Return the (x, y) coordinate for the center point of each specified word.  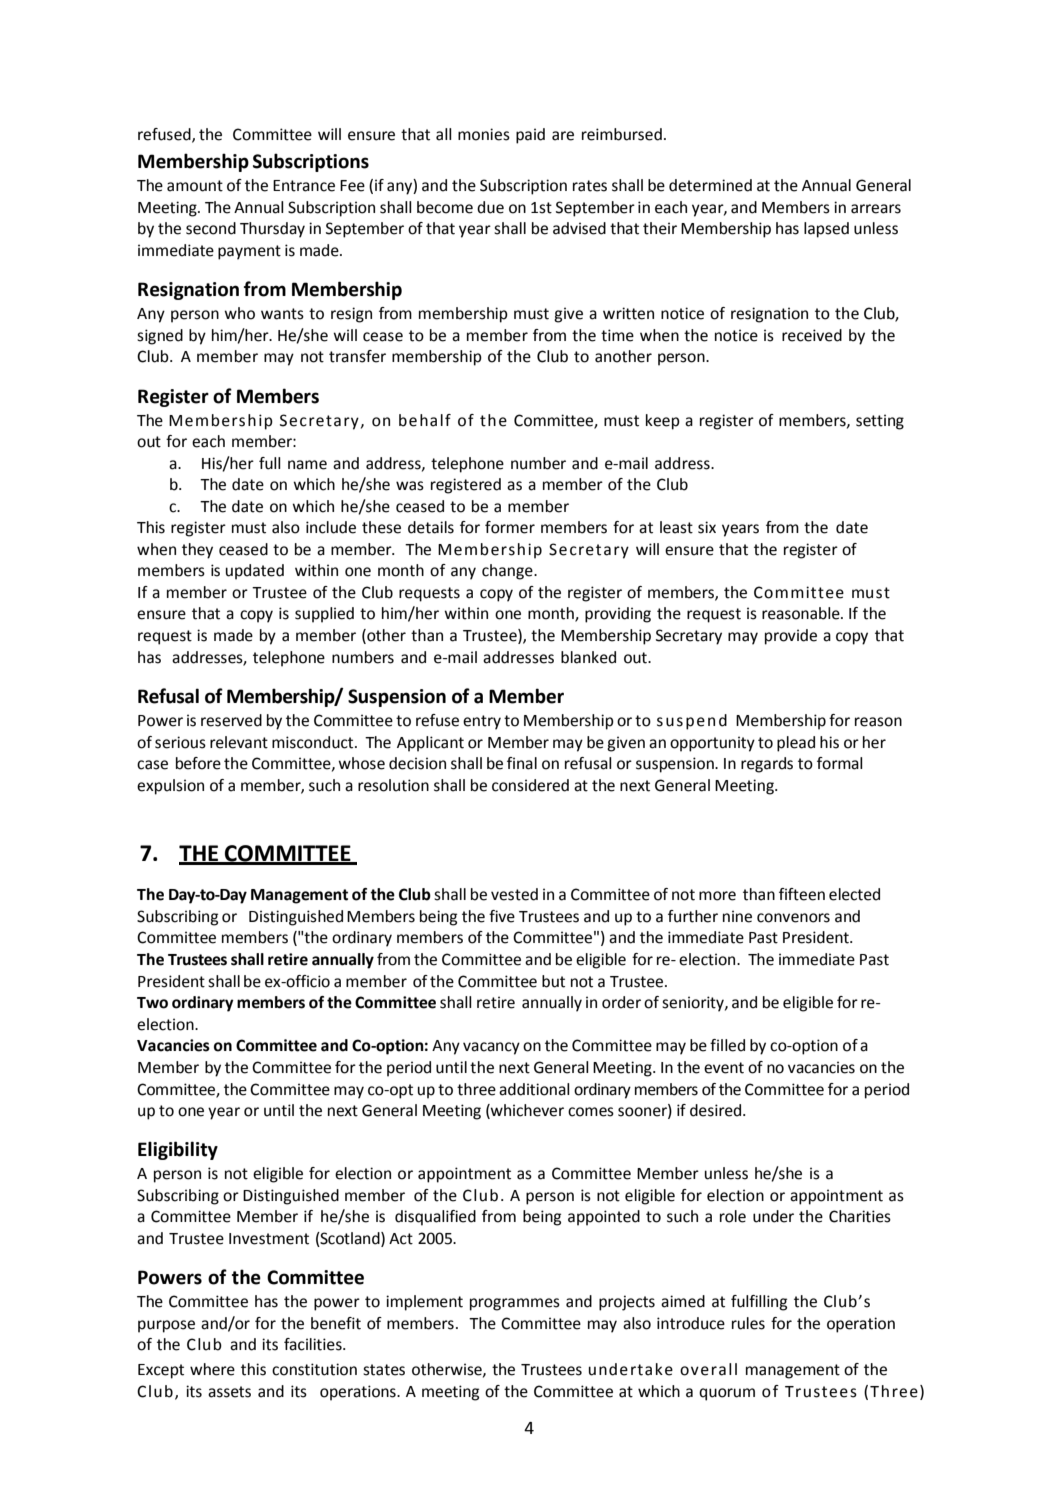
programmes (515, 1304)
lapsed (826, 230)
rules (748, 1323)
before (198, 763)
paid (530, 136)
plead (796, 744)
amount (195, 186)
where (212, 1369)
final (522, 763)
